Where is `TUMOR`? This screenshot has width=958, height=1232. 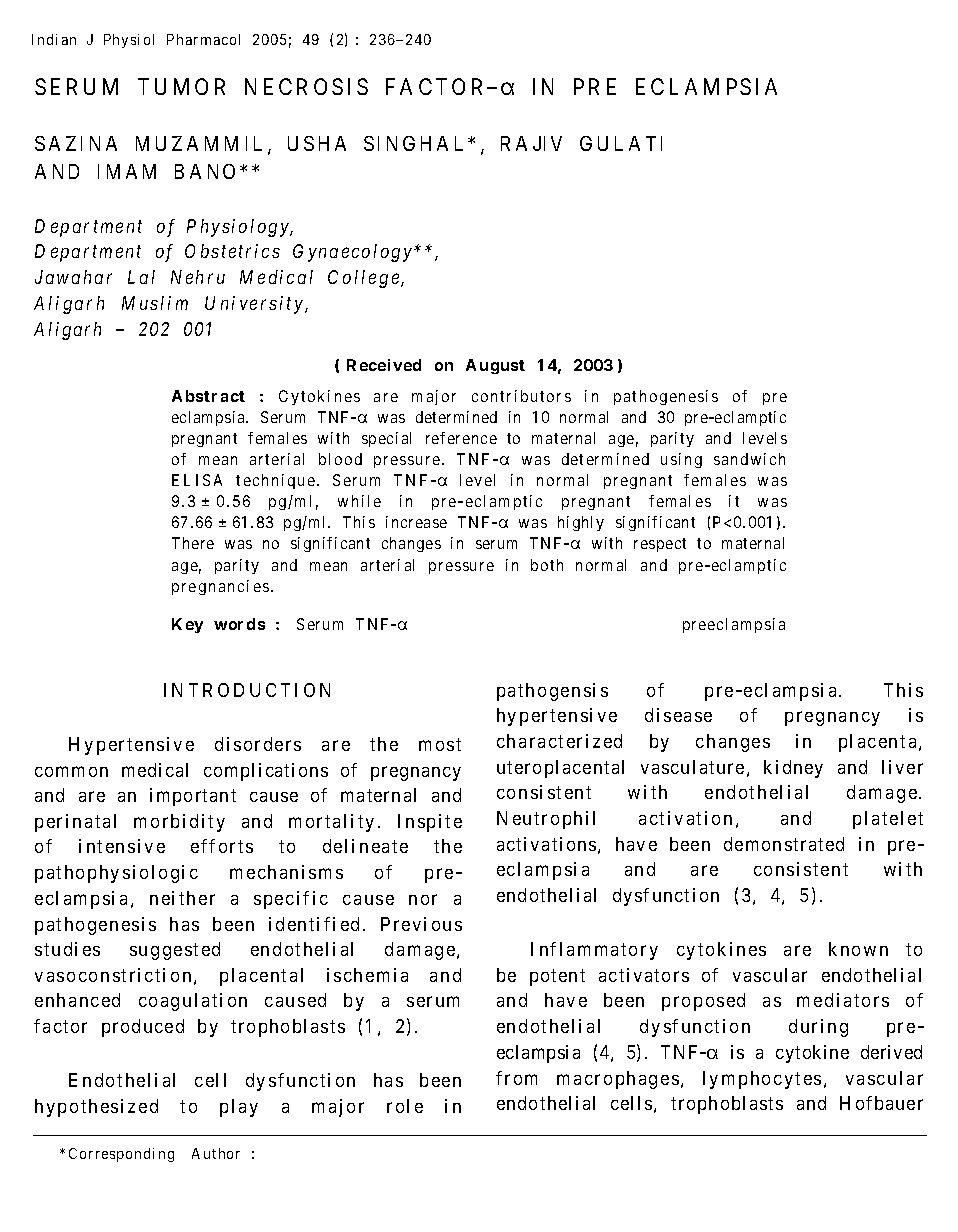
TUMOR is located at coordinates (181, 86).
